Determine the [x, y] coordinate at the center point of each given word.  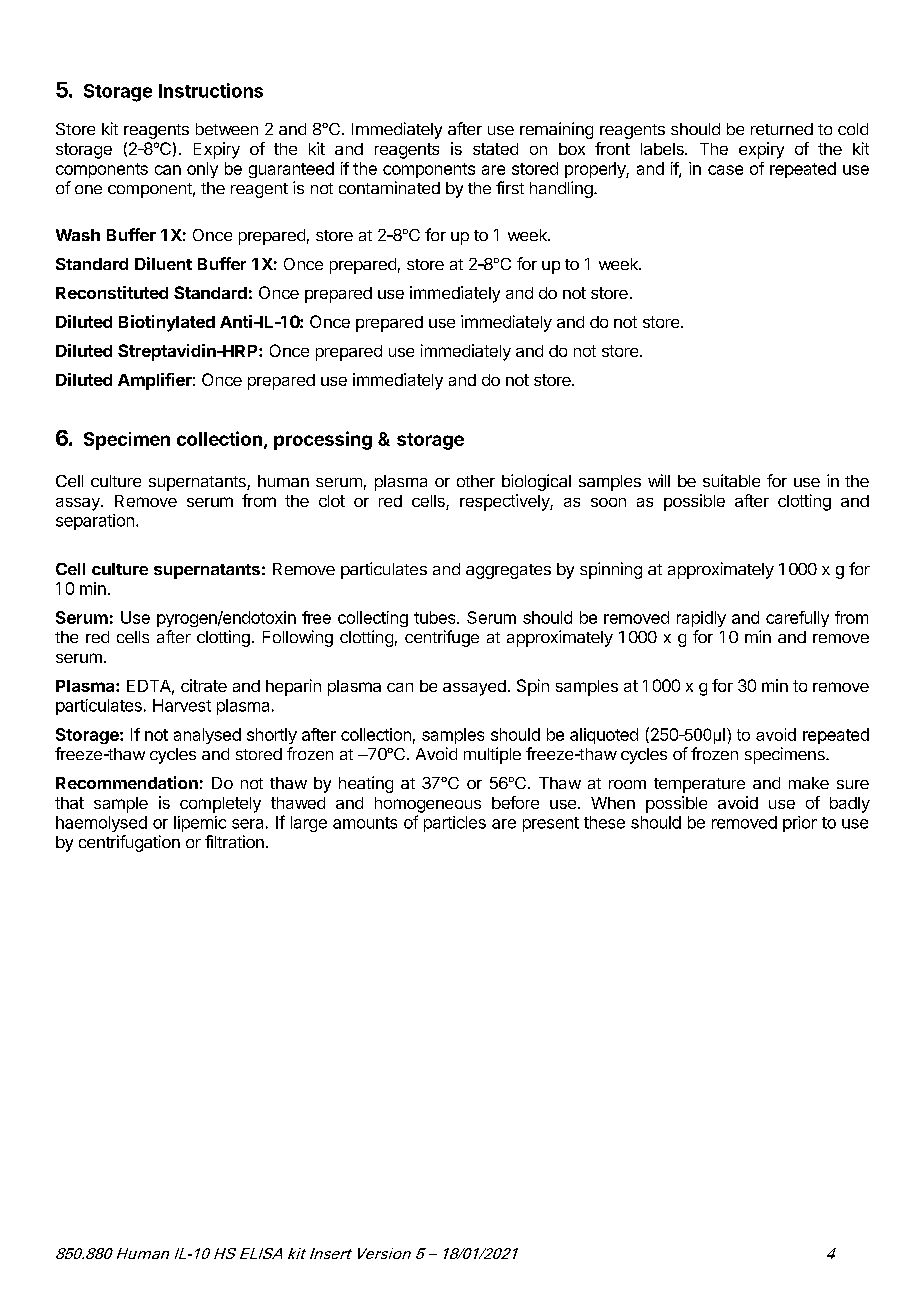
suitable [731, 480]
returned [782, 129]
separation [95, 522]
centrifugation [129, 843]
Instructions [211, 90]
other [476, 481]
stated [495, 149]
